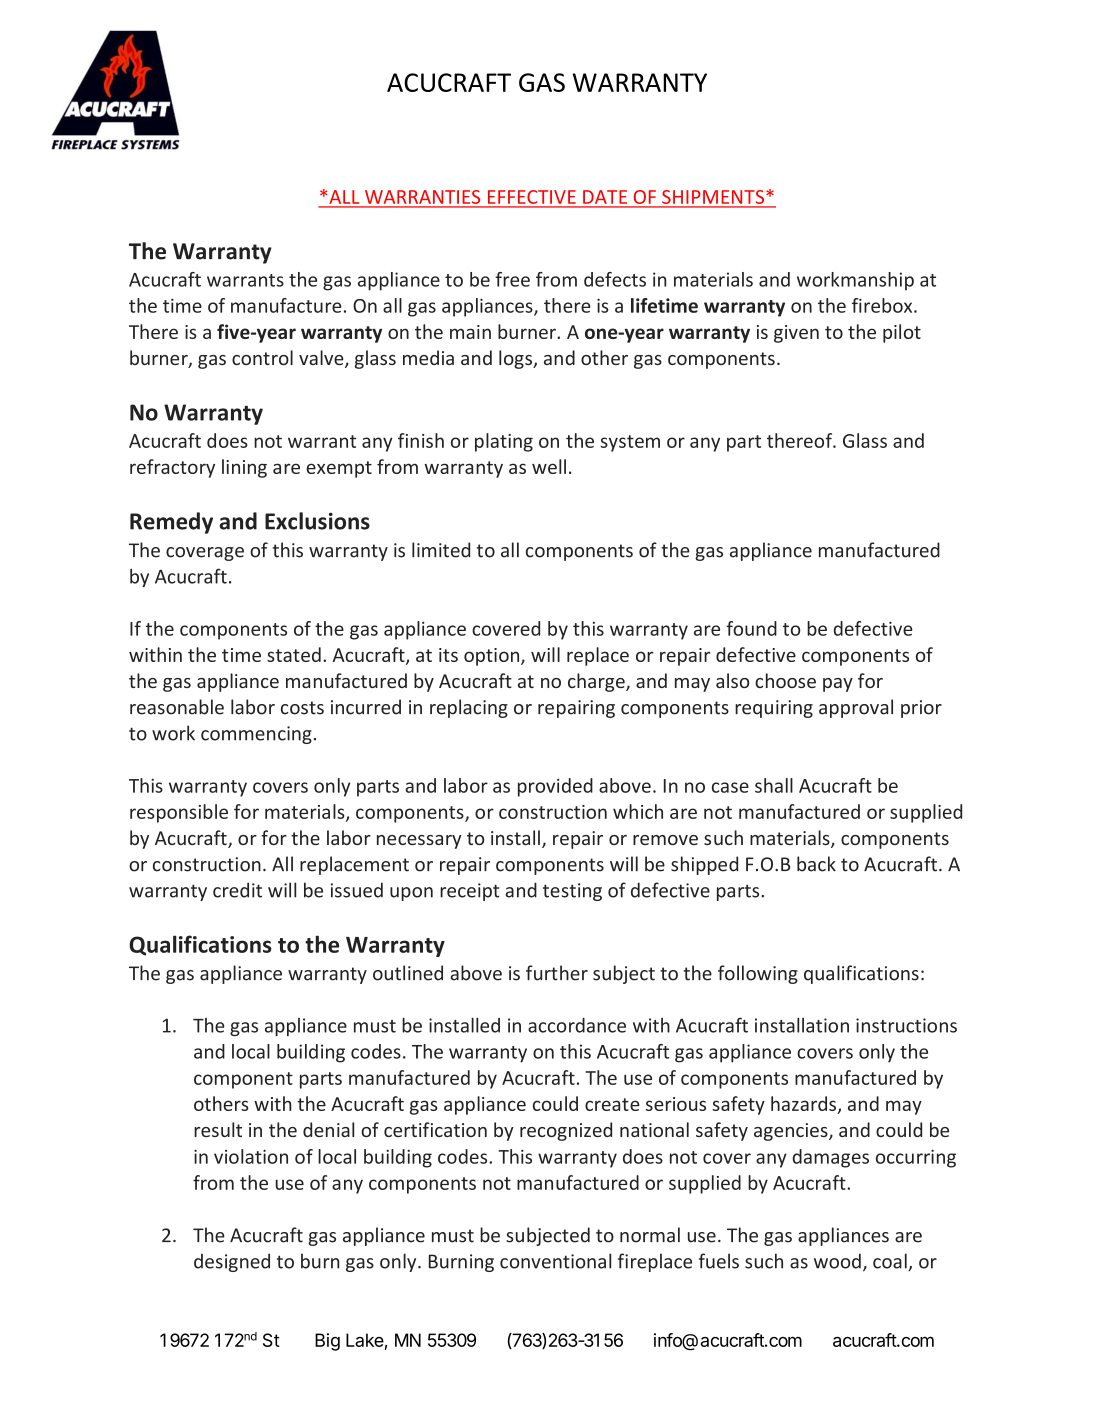 This page has width=1094, height=1415. Describe the element at coordinates (555, 787) in the page. I see `provided` at that location.
